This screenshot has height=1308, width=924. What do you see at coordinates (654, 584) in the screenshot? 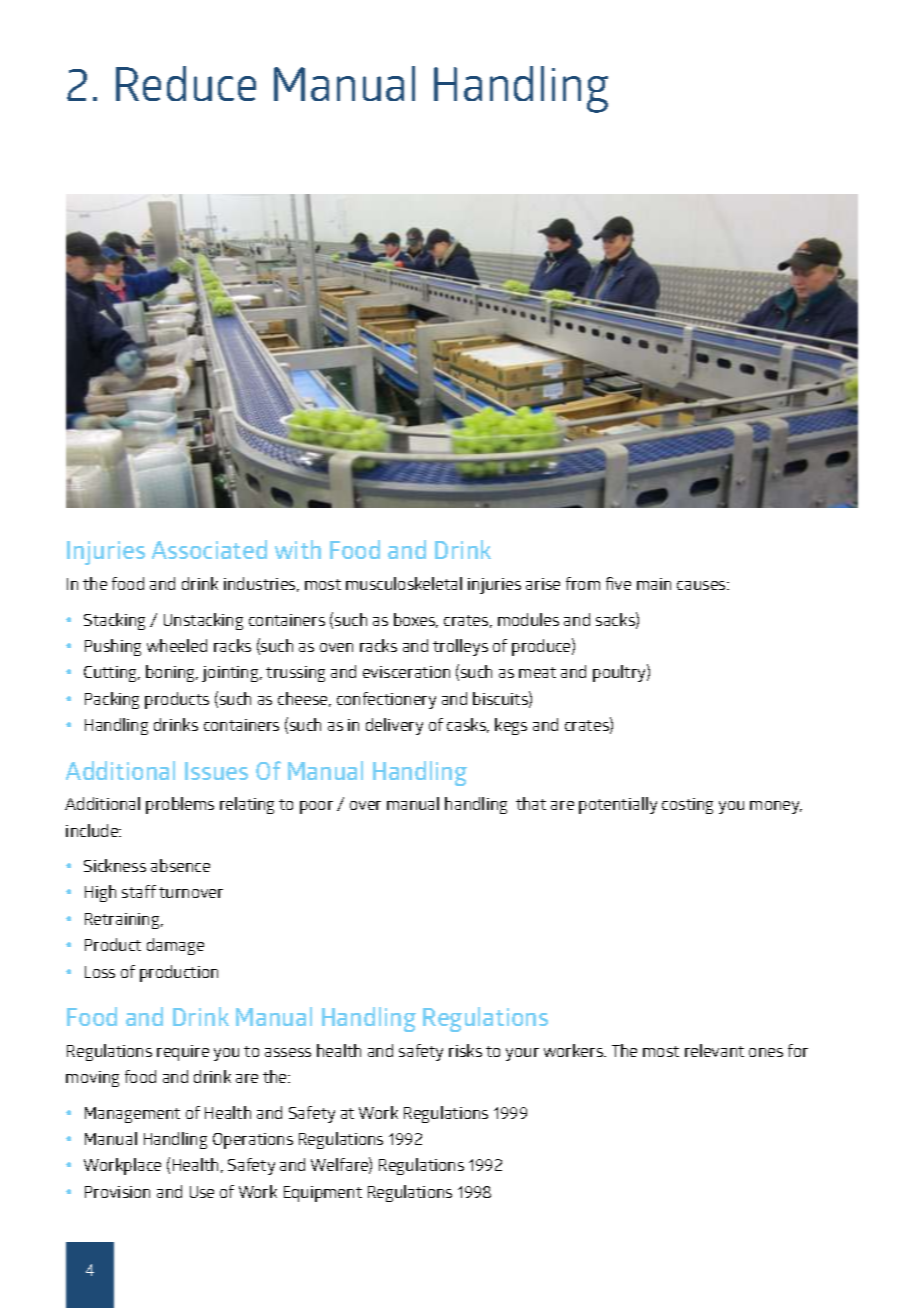
I see `main` at bounding box center [654, 584].
